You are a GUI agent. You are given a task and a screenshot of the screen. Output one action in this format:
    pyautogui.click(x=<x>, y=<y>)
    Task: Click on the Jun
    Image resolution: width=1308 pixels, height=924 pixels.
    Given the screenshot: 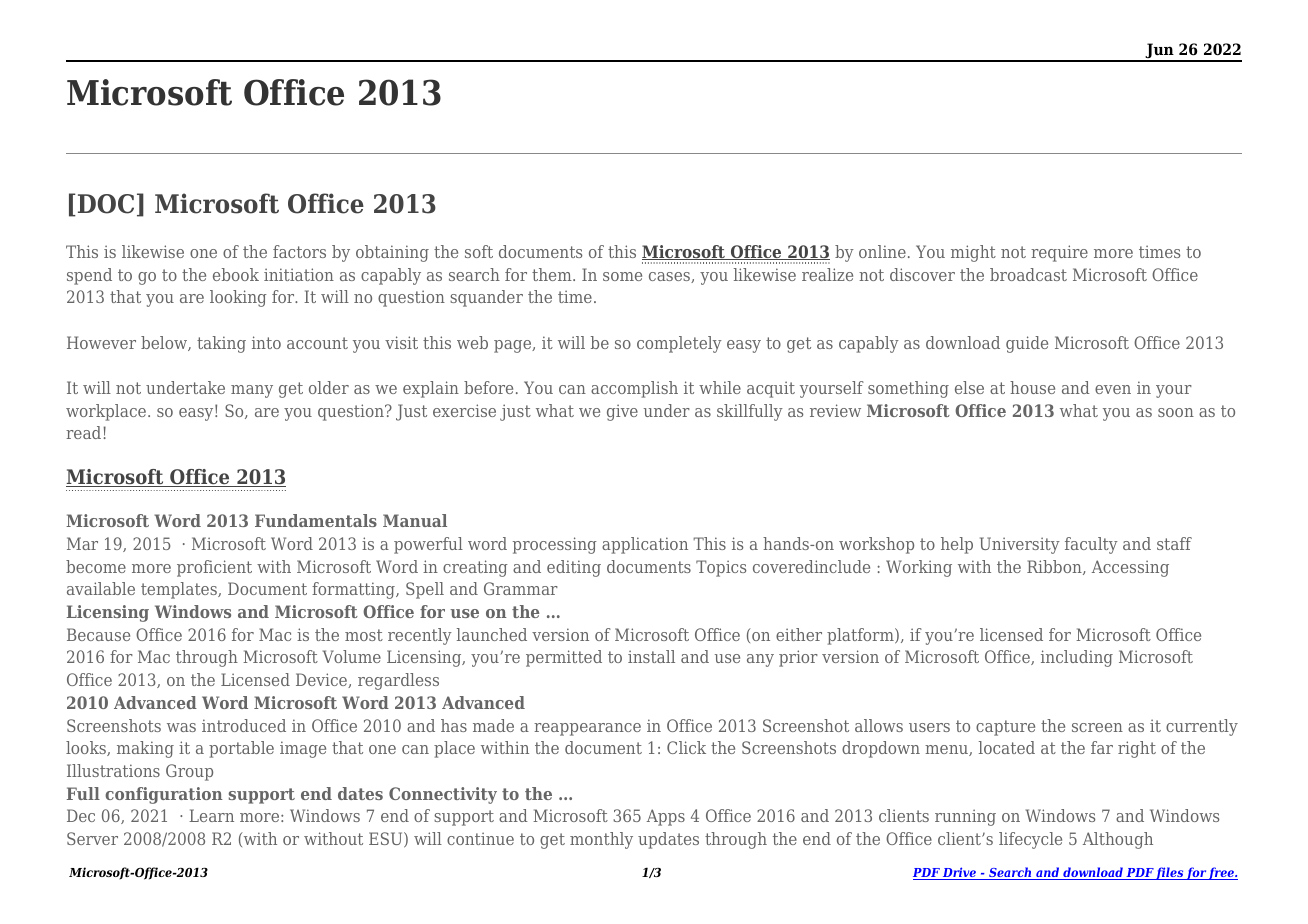 What is the action you would take?
    pyautogui.click(x=1159, y=52)
